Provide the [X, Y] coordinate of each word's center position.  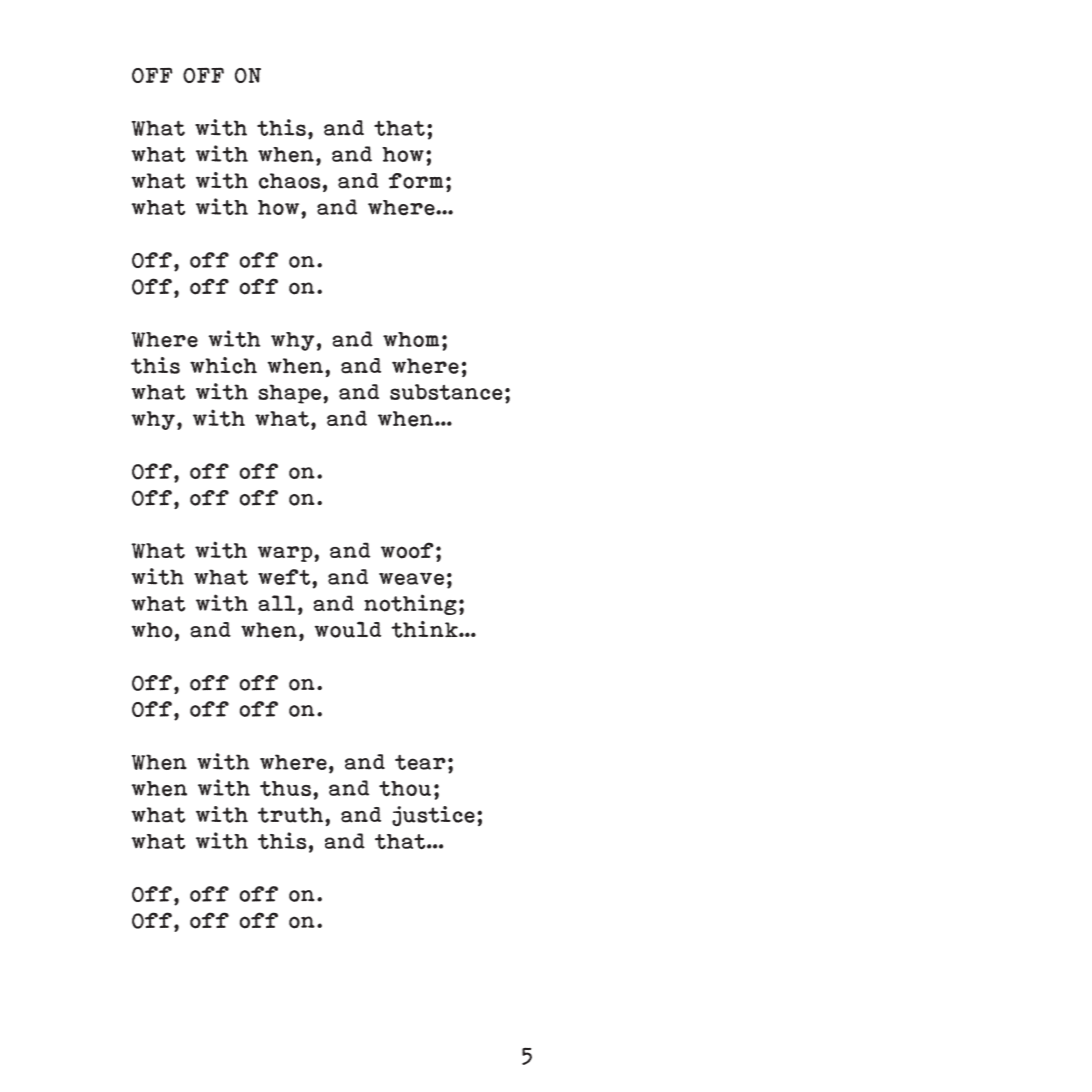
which [223, 365]
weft [285, 577]
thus [285, 789]
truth [290, 815]
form [416, 181]
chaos [289, 181]
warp [286, 554]
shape [289, 394]
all [277, 603]
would [347, 629]
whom [411, 339]
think [425, 629]
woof [407, 550]
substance [446, 392]
